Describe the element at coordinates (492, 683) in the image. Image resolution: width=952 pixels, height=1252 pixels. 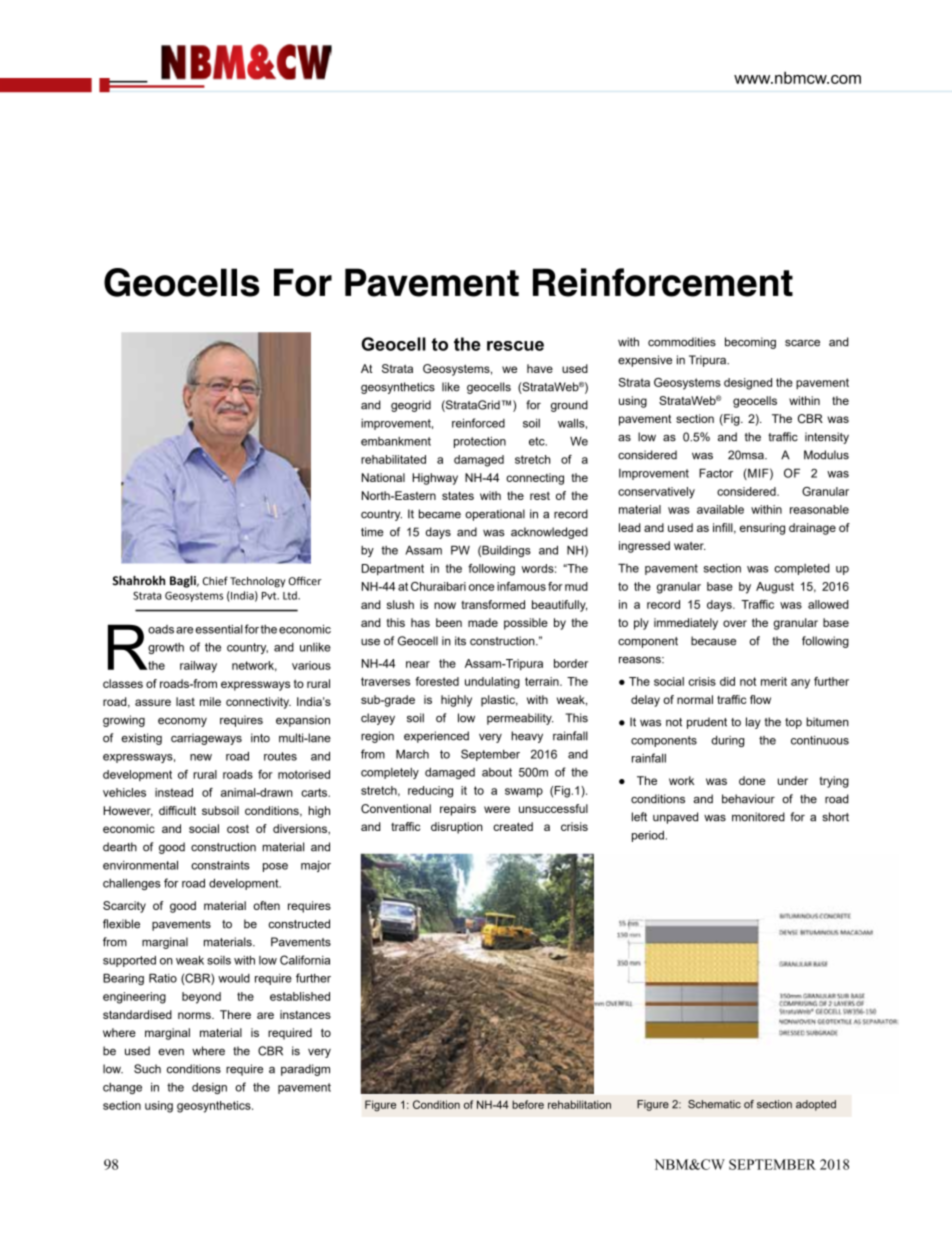
I see `undulating` at that location.
